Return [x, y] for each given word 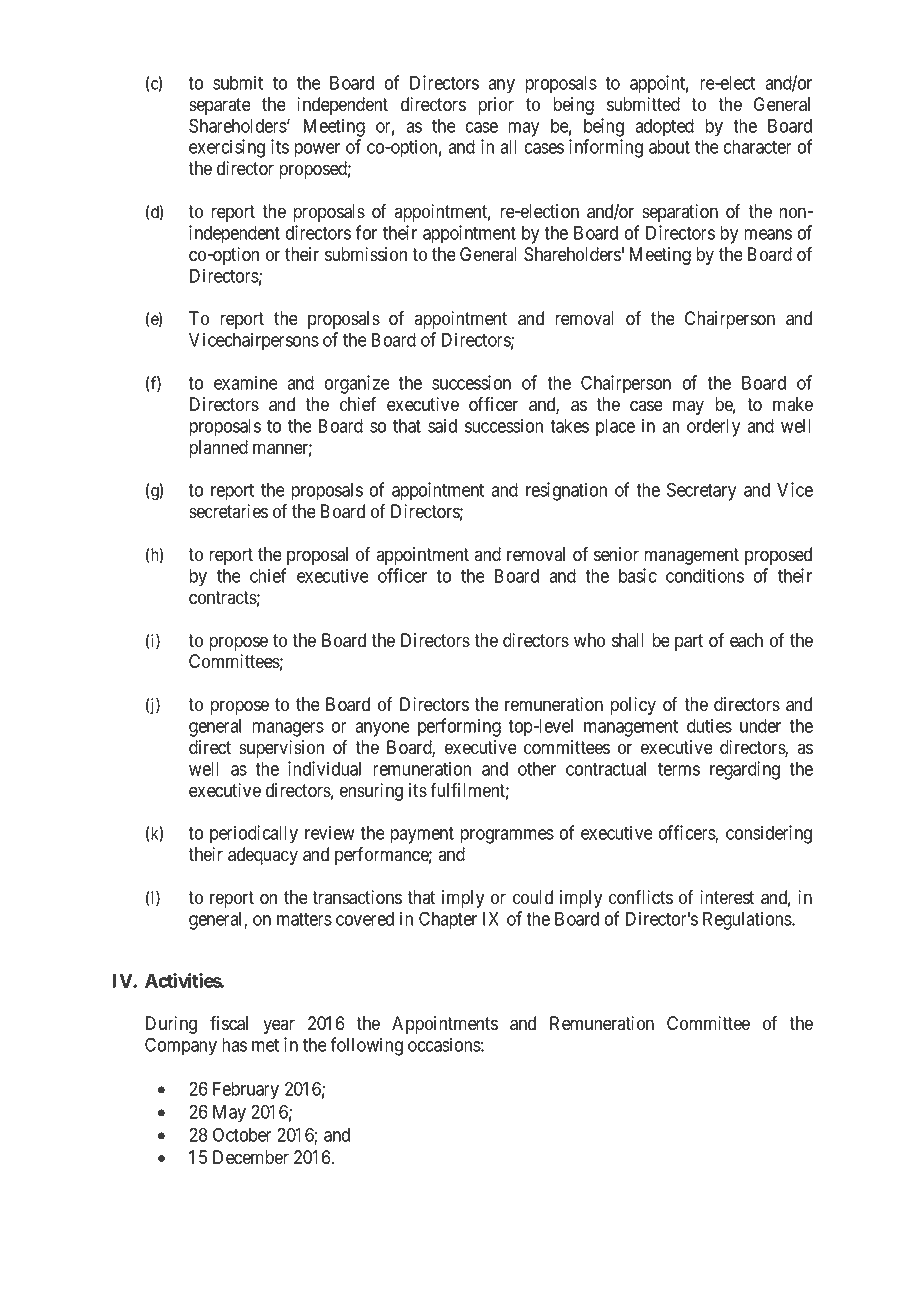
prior [496, 106]
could [533, 897]
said [442, 425]
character [758, 147]
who [589, 640]
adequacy [263, 856]
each [746, 640]
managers [288, 729]
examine [246, 382]
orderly [713, 428]
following [366, 1046]
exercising [227, 148]
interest [727, 897]
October [242, 1134]
